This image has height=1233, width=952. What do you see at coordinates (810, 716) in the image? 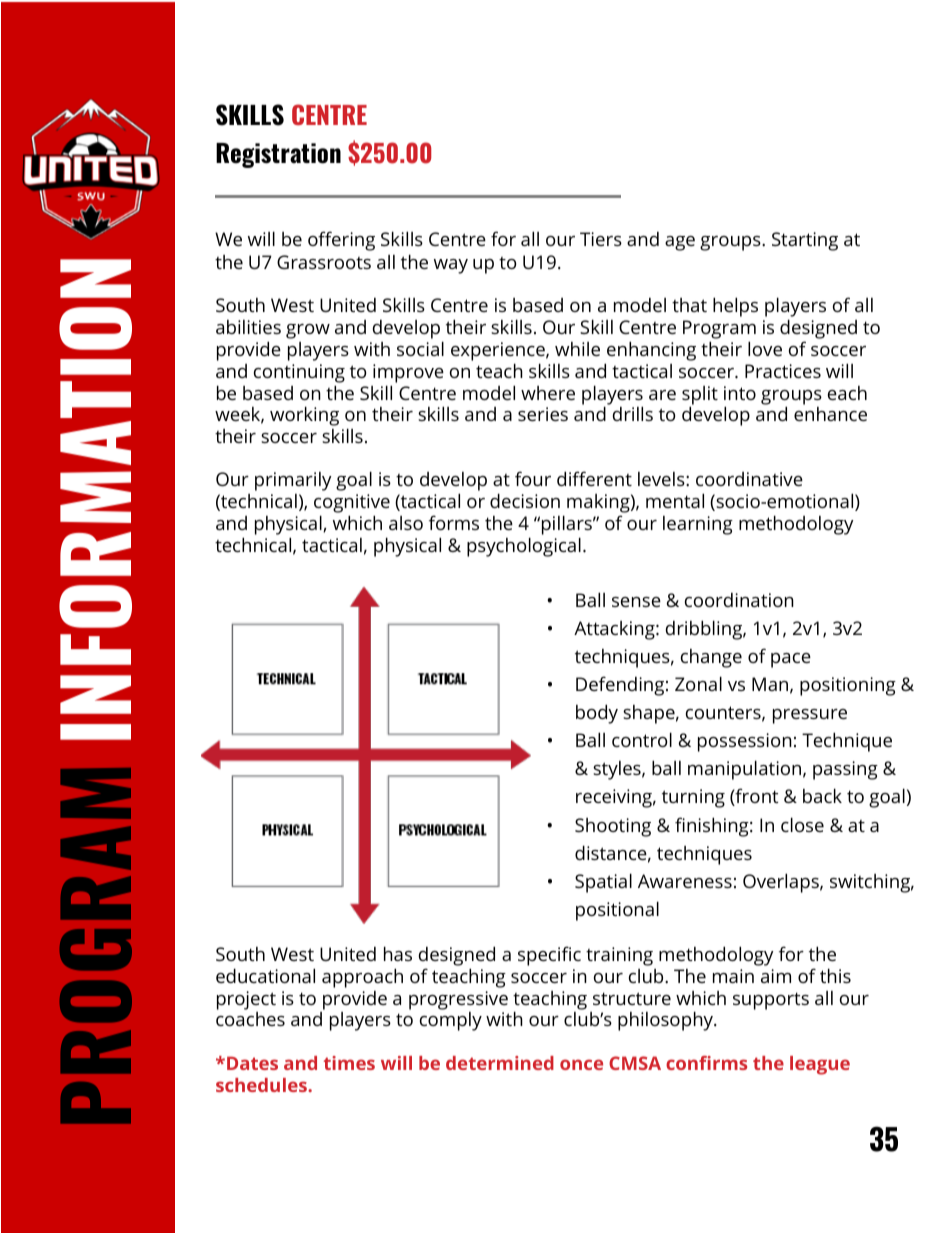
I see `pressure` at bounding box center [810, 716].
